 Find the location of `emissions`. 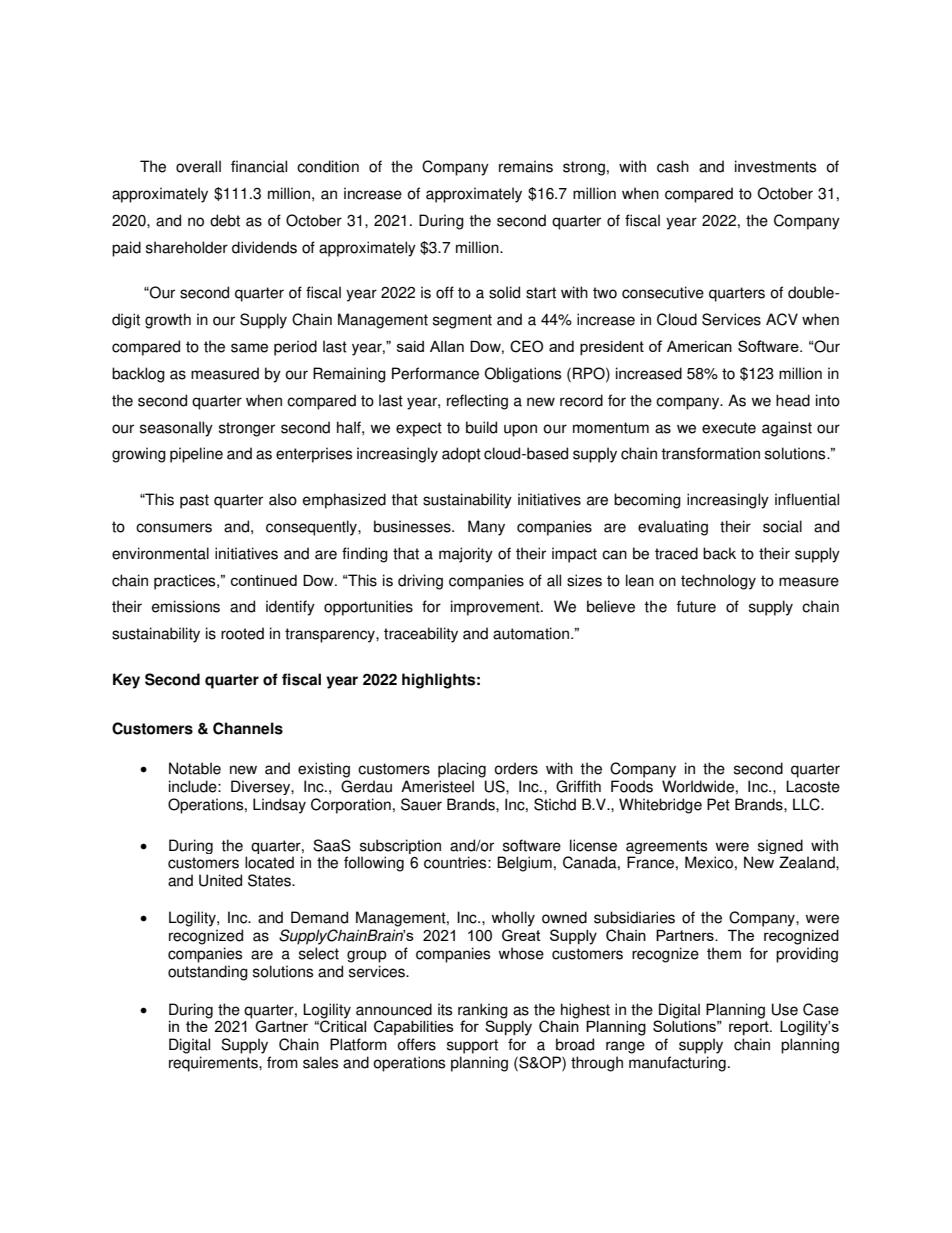

emissions is located at coordinates (186, 606).
